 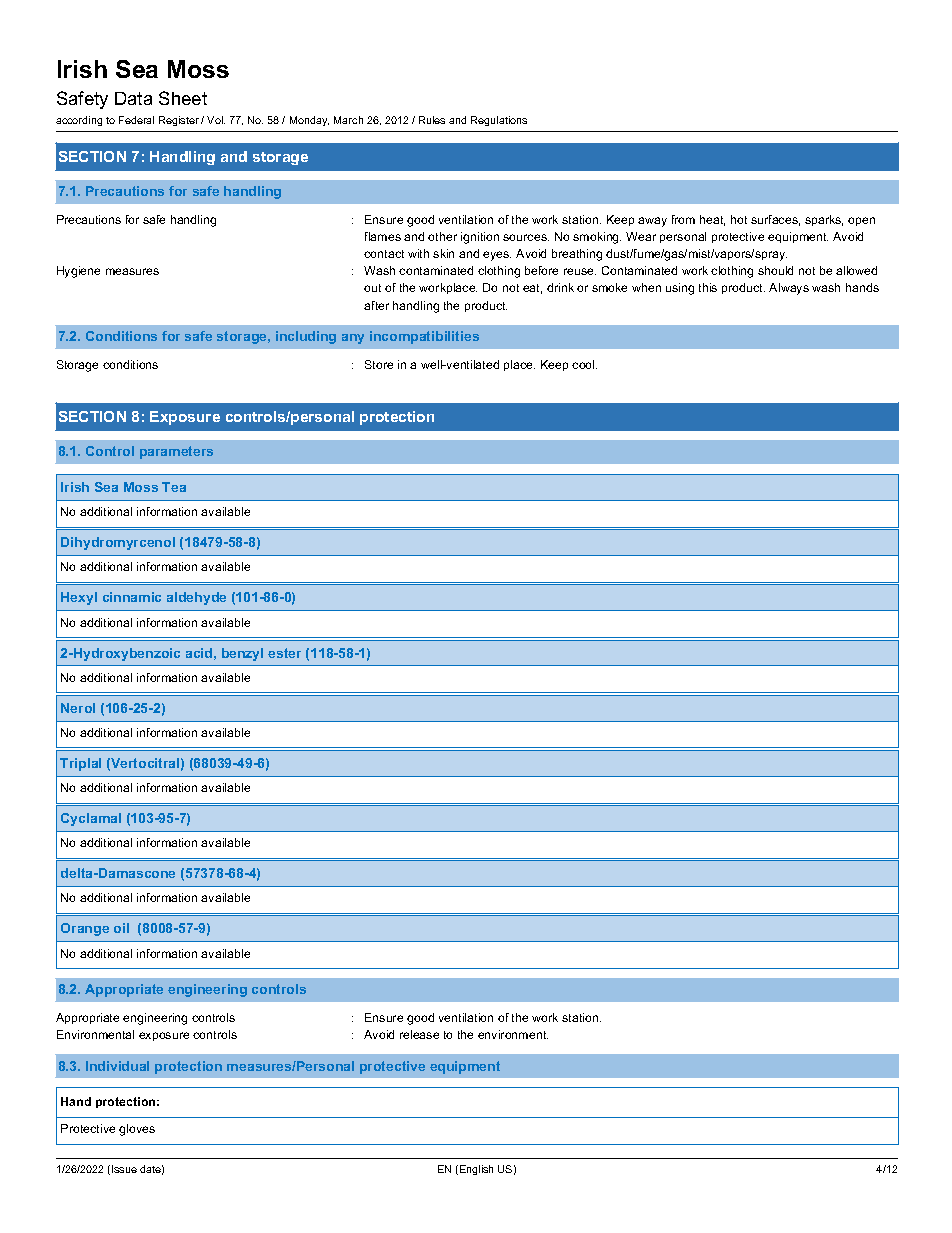 What do you see at coordinates (137, 1130) in the screenshot?
I see `gloves` at bounding box center [137, 1130].
